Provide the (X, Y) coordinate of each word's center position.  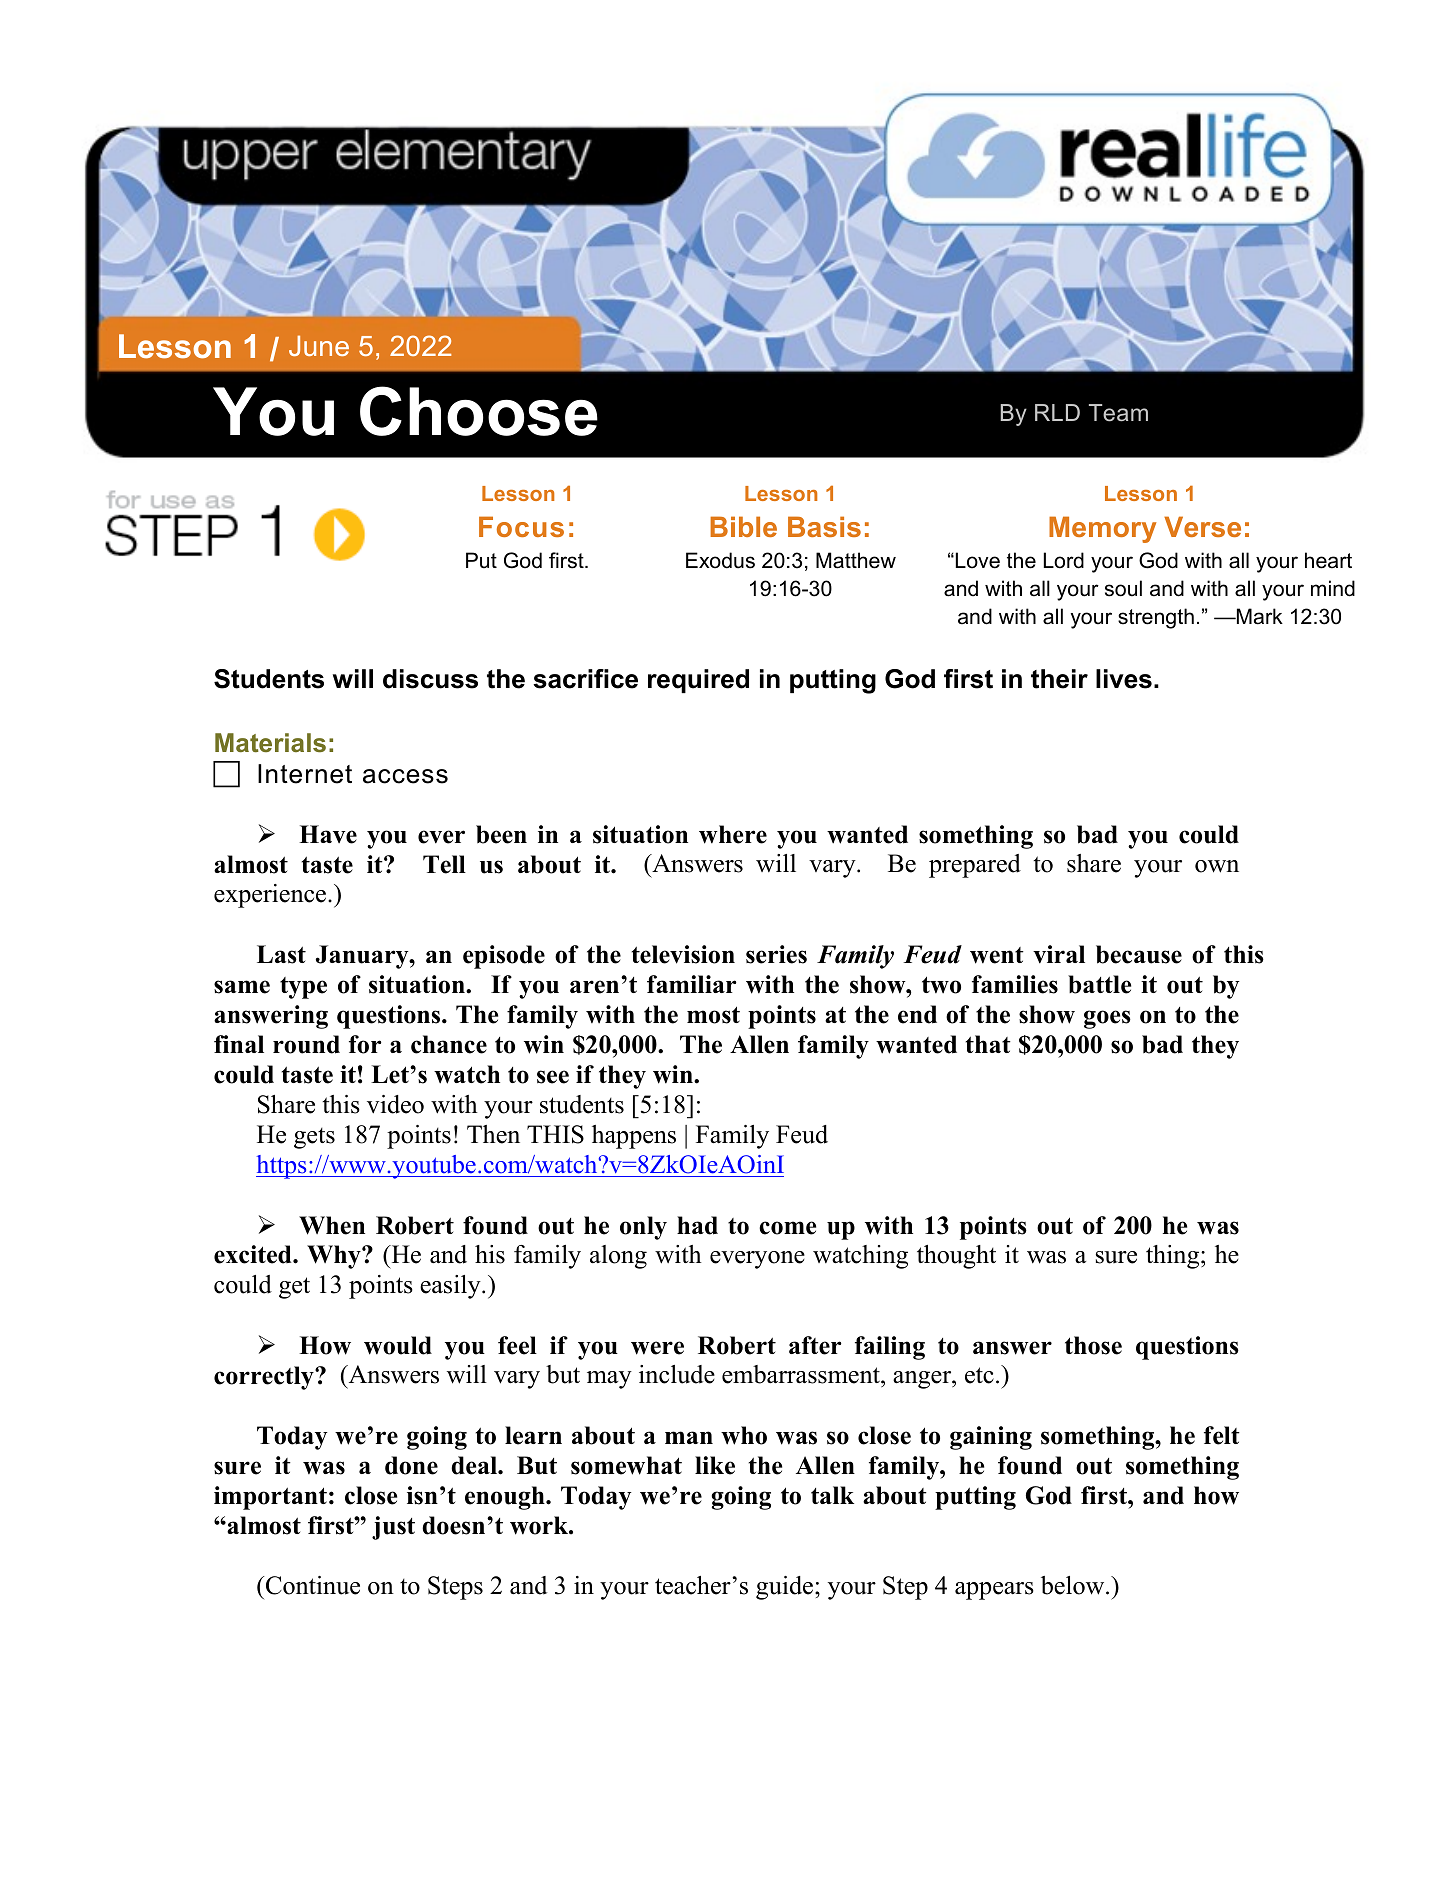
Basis (824, 526)
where (733, 834)
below (1074, 1585)
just (393, 1528)
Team (1118, 413)
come (787, 1228)
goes (1107, 1019)
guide (786, 1588)
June (319, 345)
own (1217, 866)
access (405, 776)
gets (314, 1138)
